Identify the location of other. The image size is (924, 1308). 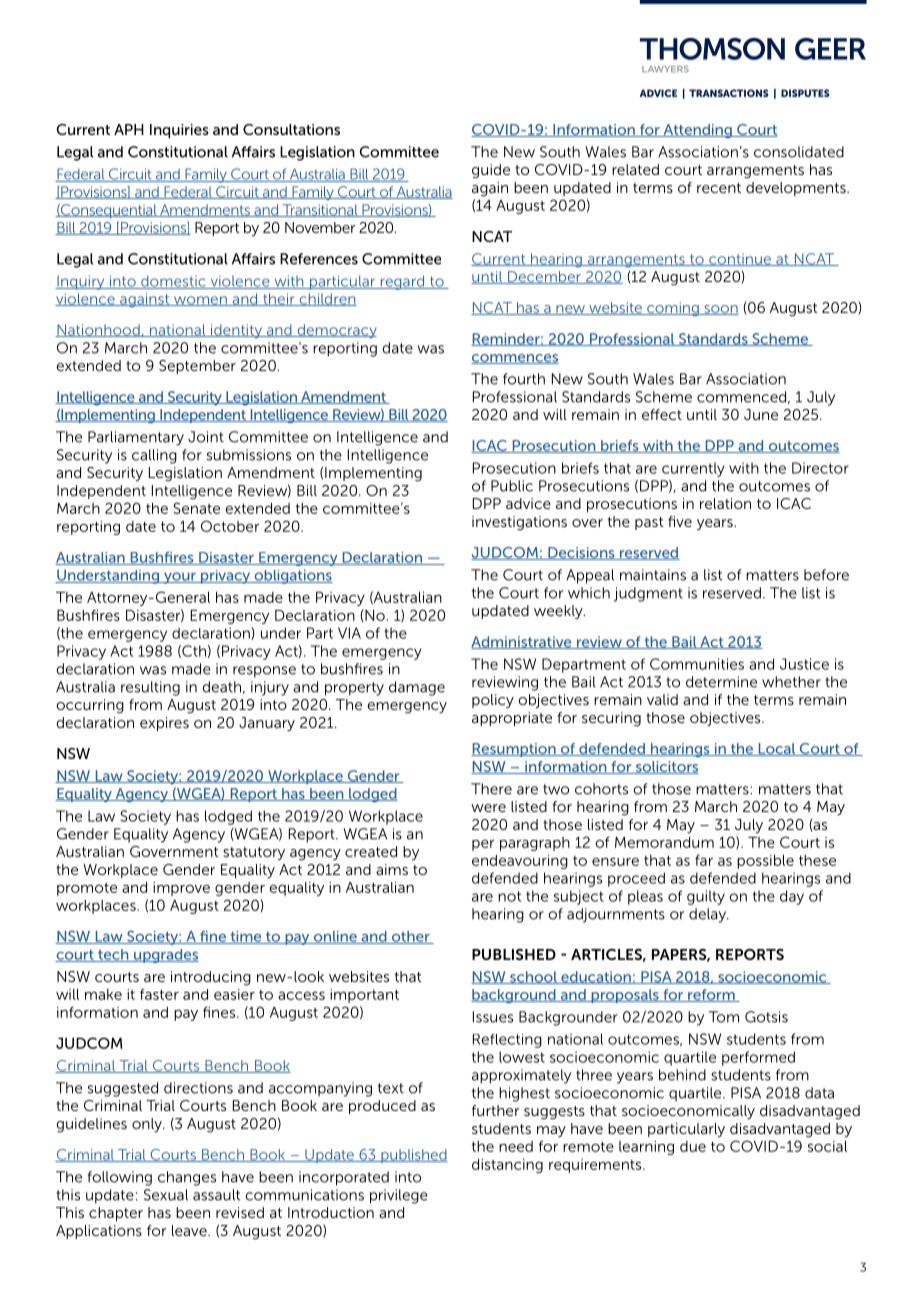
(410, 937).
